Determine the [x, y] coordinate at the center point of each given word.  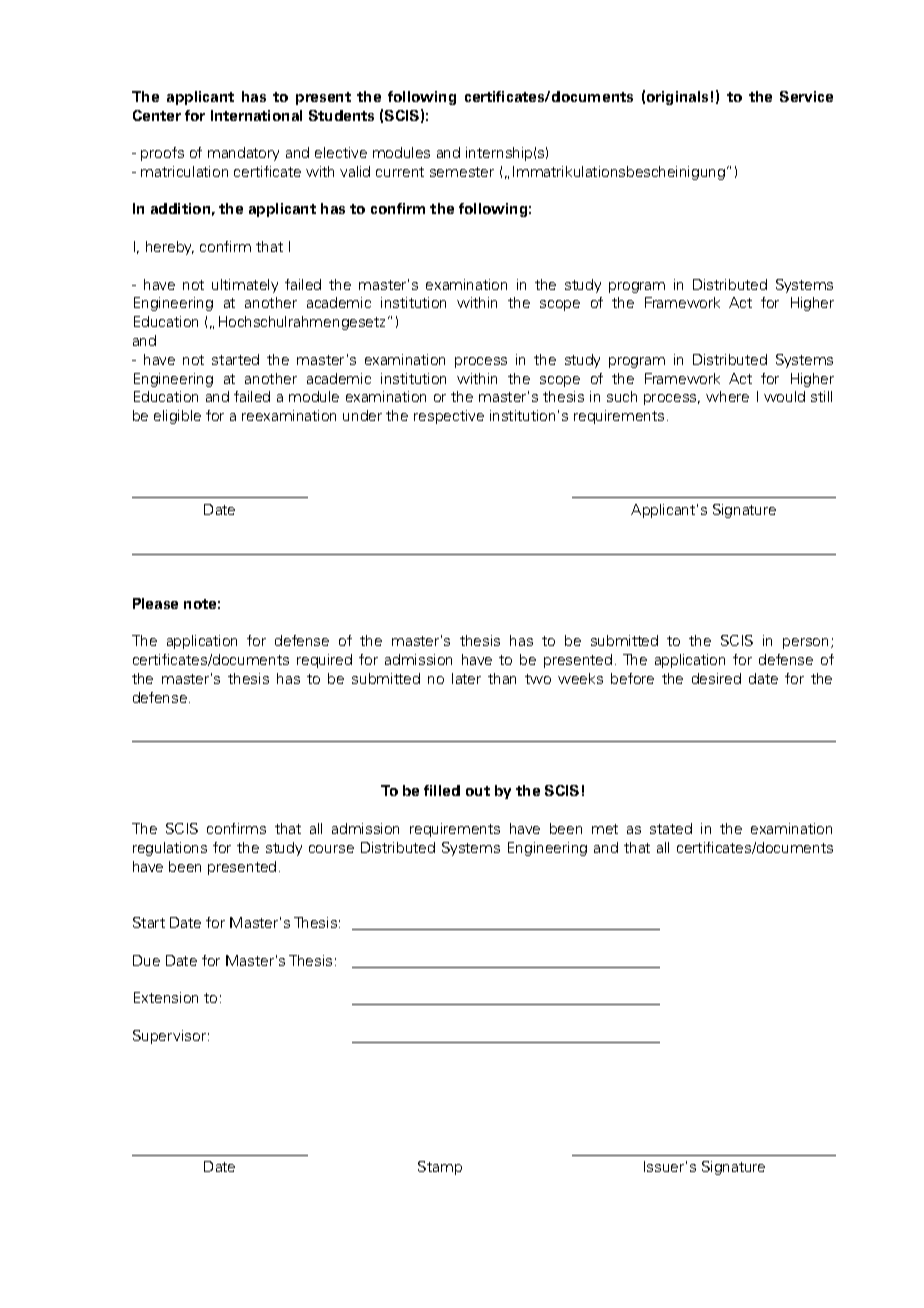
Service [806, 96]
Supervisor [169, 1037]
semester [462, 172]
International [256, 115]
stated [671, 828]
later [466, 678]
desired [716, 678]
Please [155, 603]
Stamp [440, 1168]
